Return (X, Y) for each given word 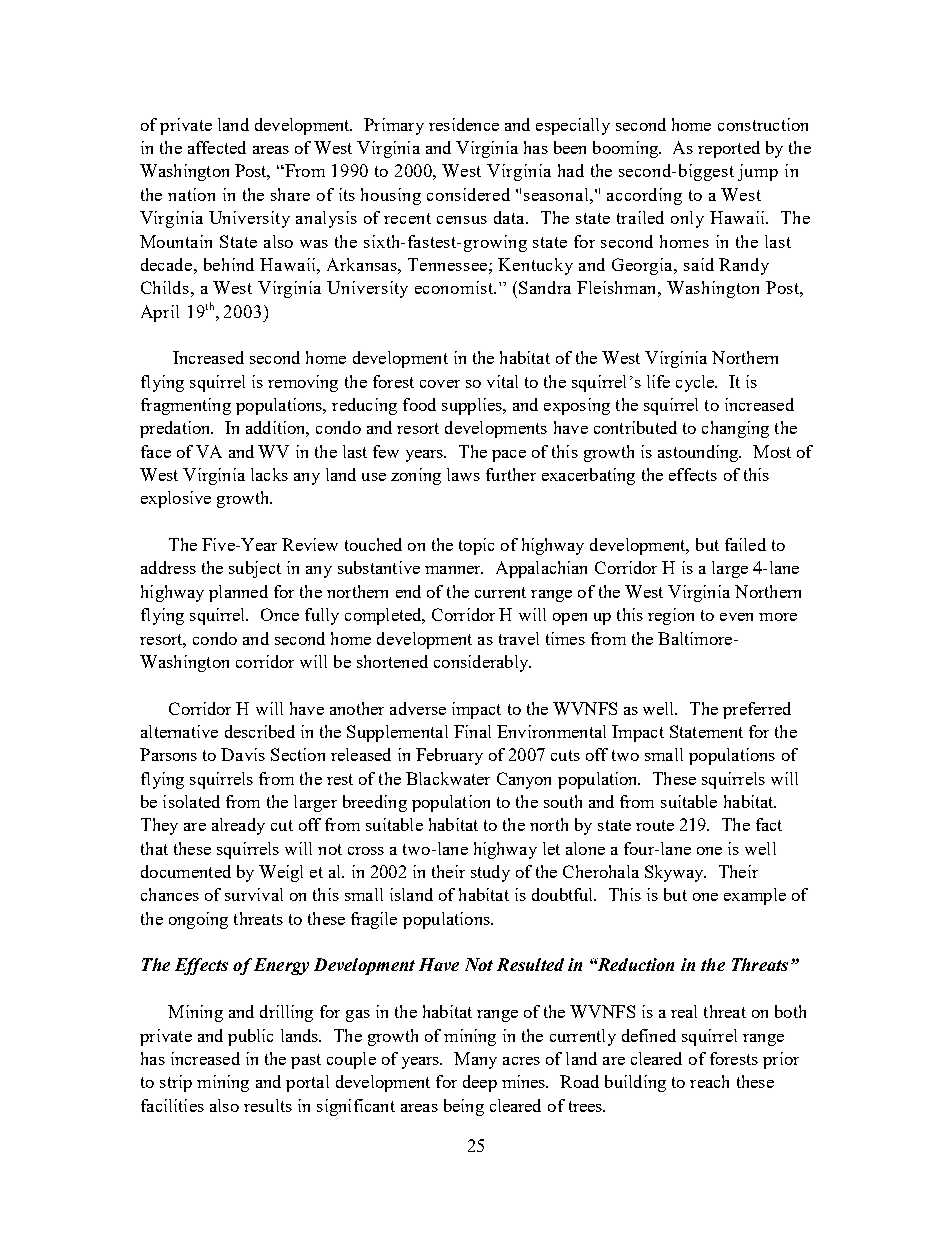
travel (519, 638)
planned (238, 593)
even (736, 617)
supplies (473, 406)
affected (217, 147)
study (490, 873)
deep (480, 1083)
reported (729, 149)
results (268, 1105)
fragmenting (186, 406)
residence (464, 124)
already (238, 826)
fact (769, 824)
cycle (696, 383)
